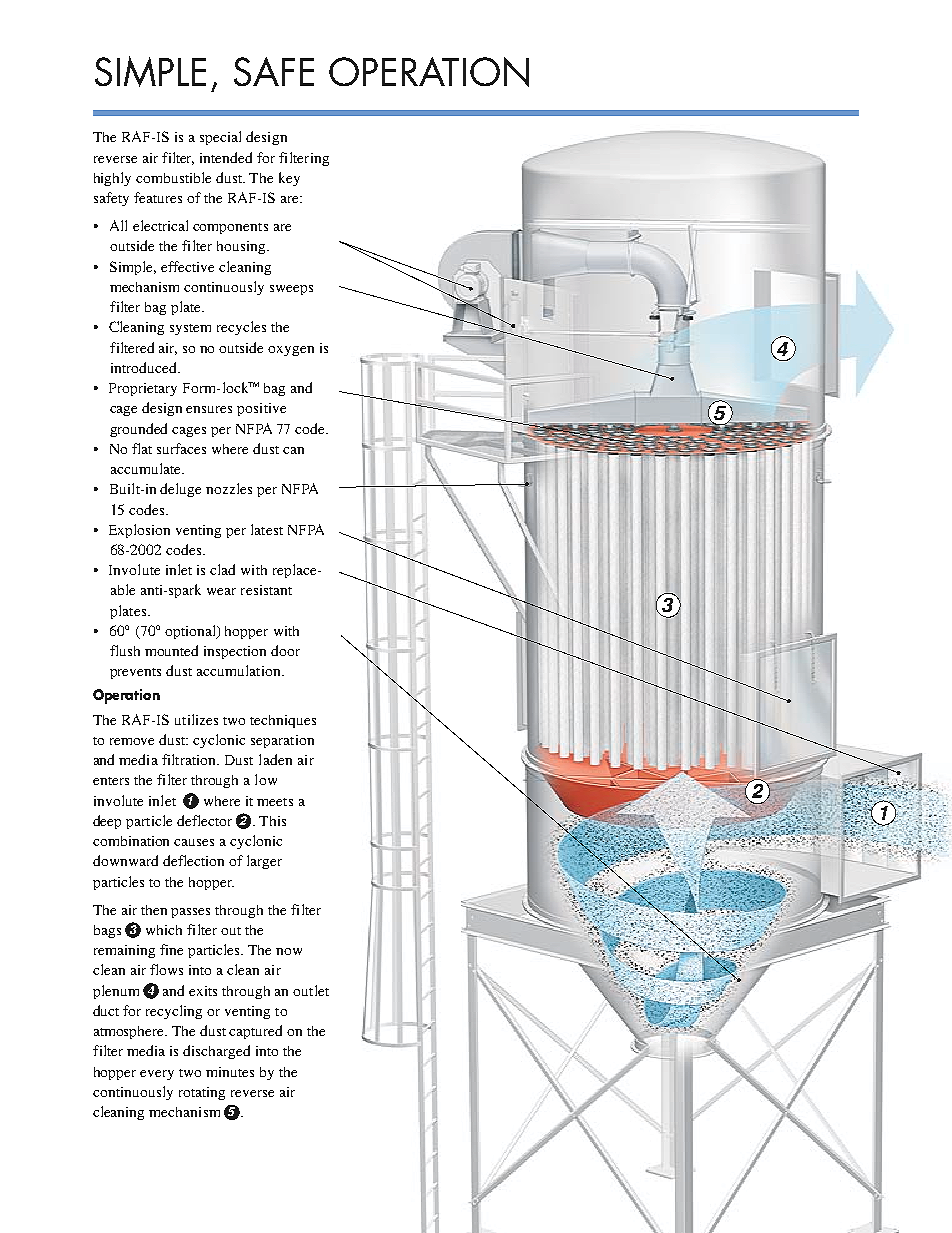  What do you see at coordinates (291, 351) in the screenshot?
I see `oxygen` at bounding box center [291, 351].
